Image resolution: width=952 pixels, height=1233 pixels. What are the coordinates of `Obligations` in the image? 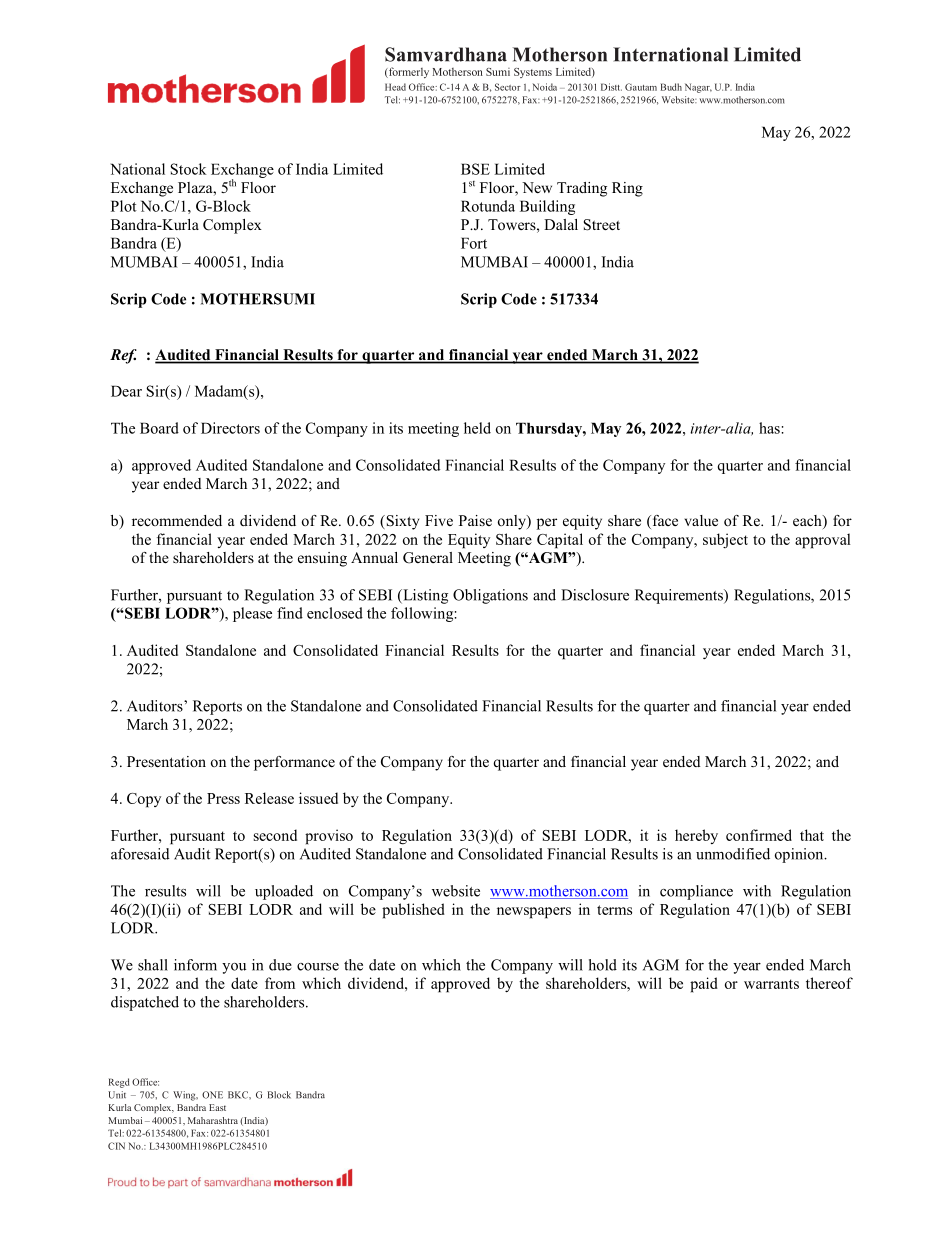 It's located at (490, 596).
